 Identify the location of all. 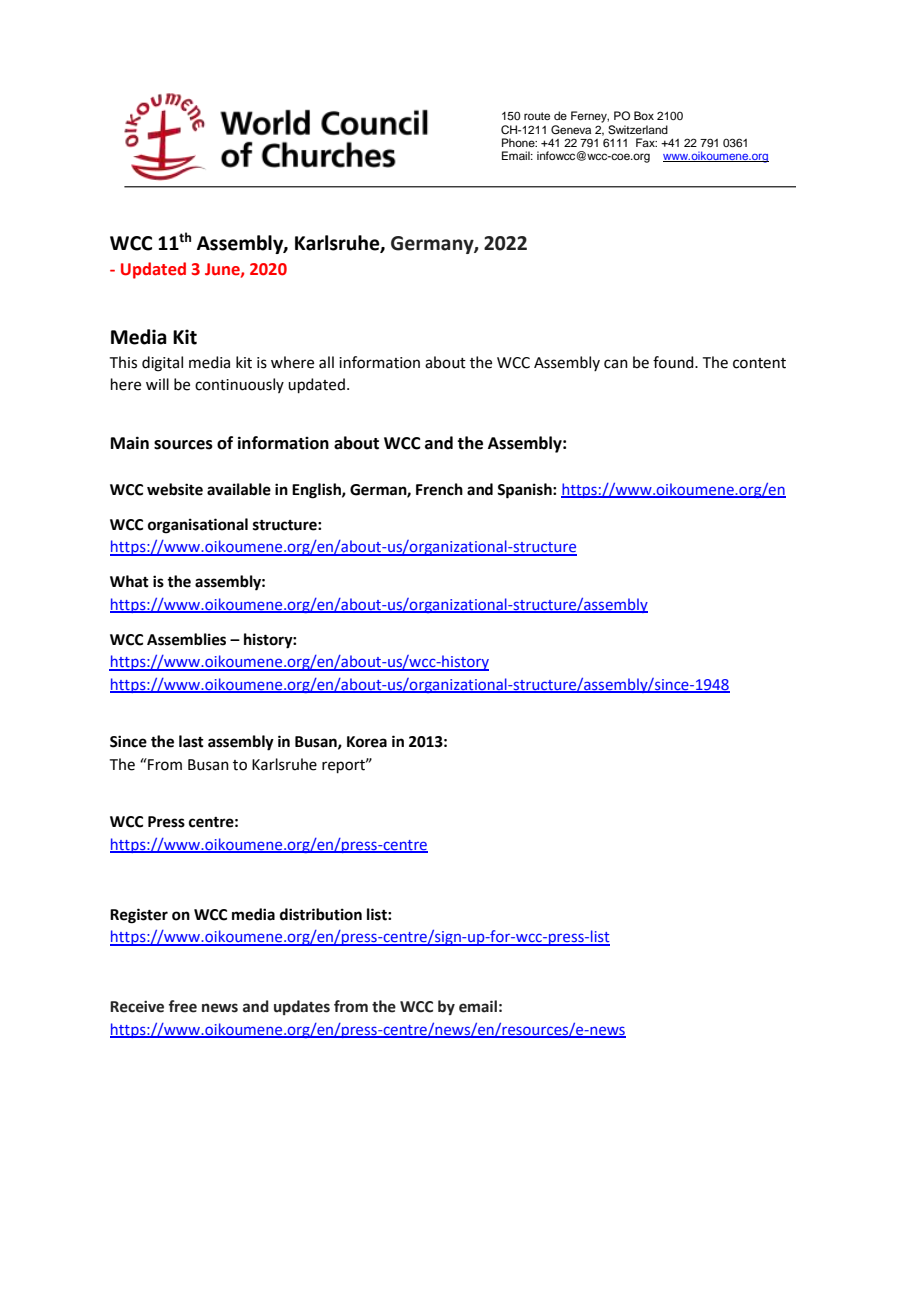
(326, 362).
